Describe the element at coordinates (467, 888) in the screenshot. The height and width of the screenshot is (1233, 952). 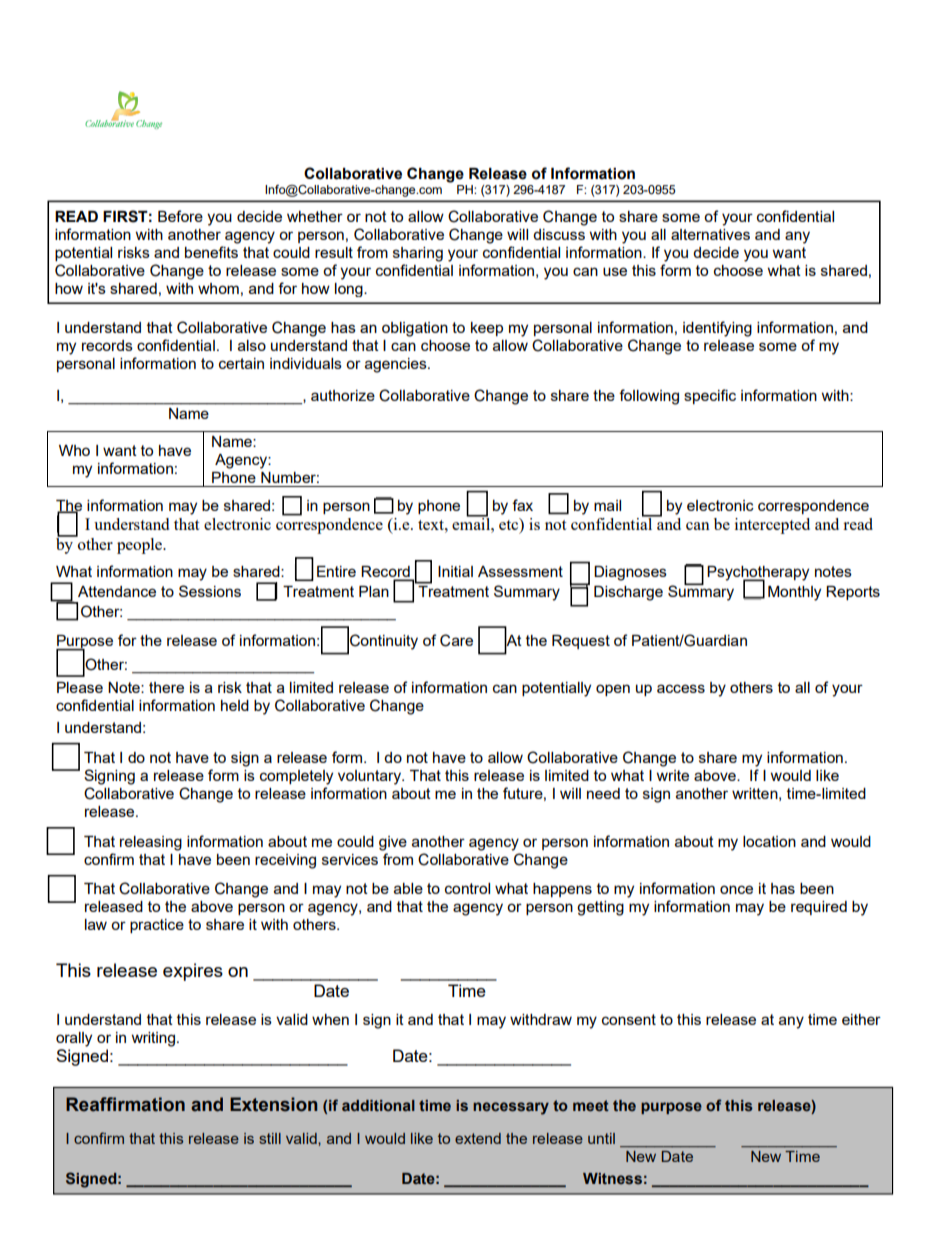
I see `control` at that location.
